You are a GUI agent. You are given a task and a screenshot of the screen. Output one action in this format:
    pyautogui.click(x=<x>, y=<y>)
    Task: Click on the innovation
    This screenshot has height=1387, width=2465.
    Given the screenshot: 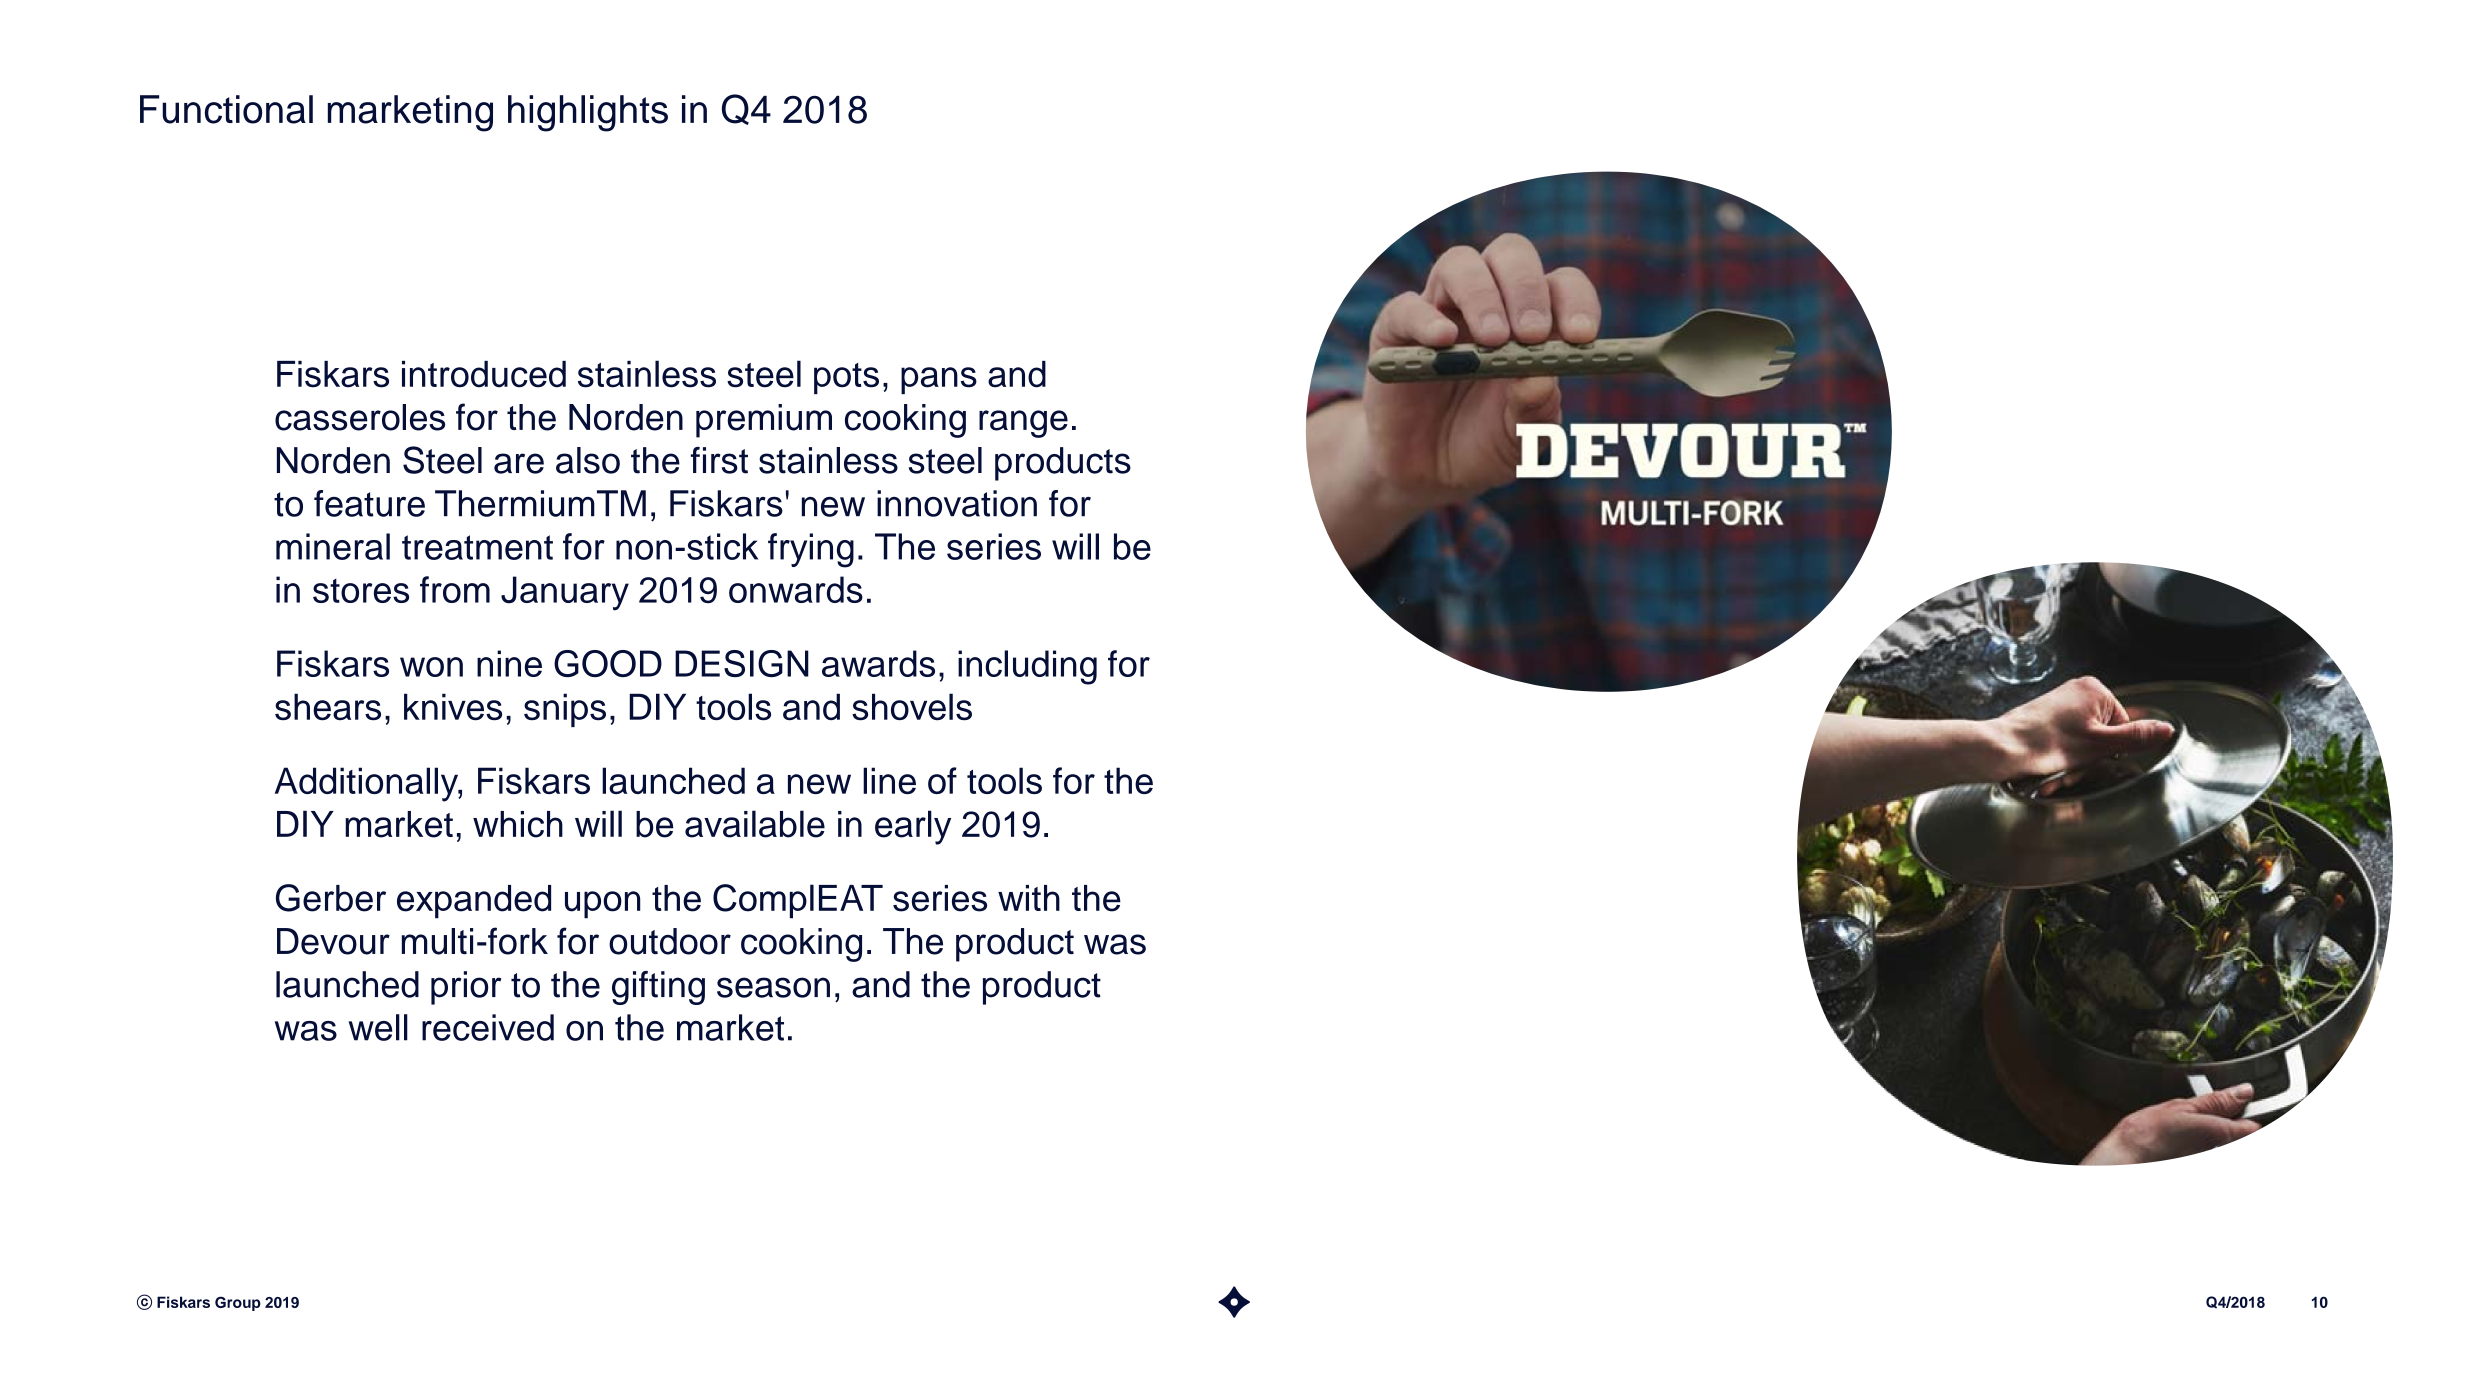 What is the action you would take?
    pyautogui.click(x=957, y=503)
